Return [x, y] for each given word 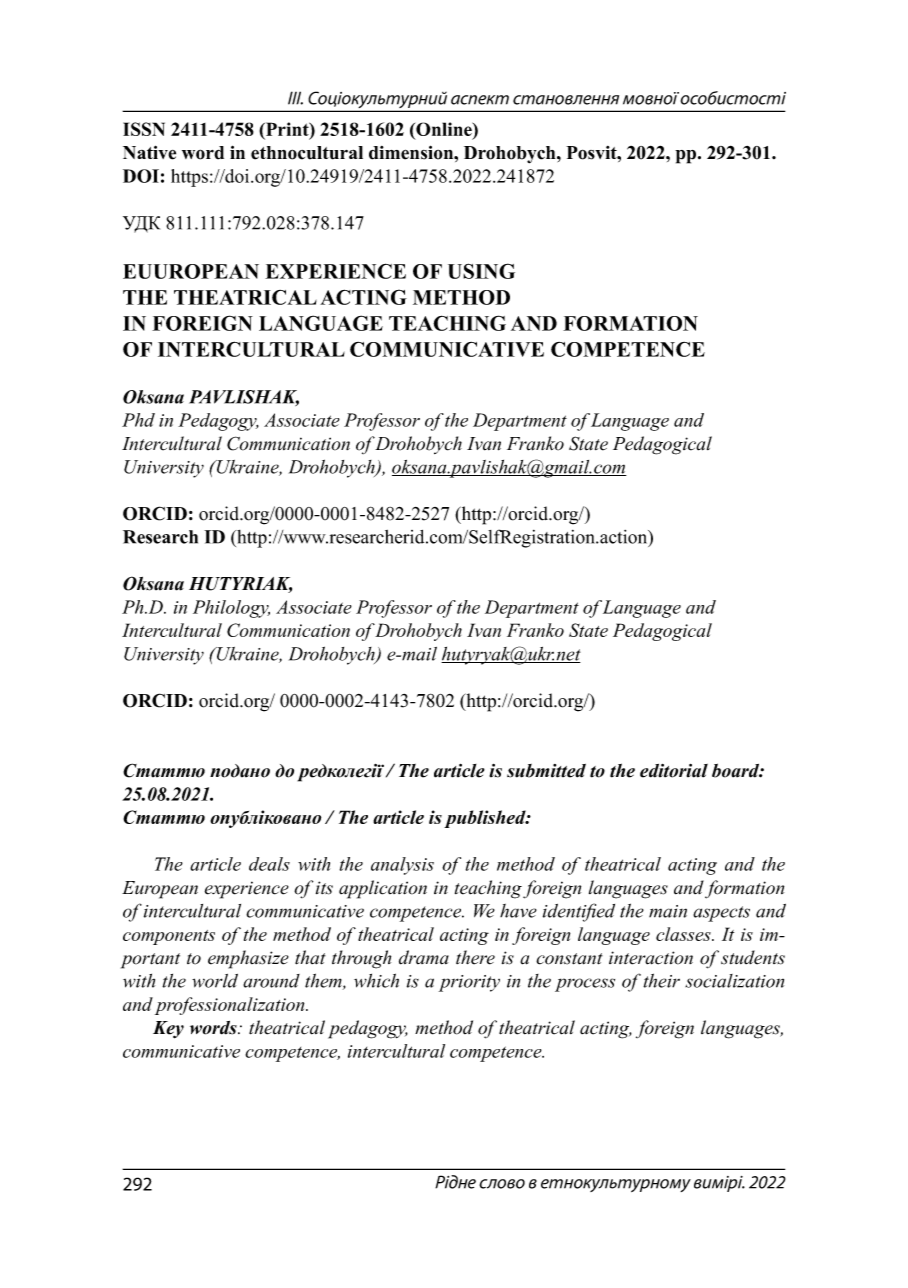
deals [269, 864]
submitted [546, 771]
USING [481, 271]
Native [149, 152]
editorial [674, 771]
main [668, 911]
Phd [138, 420]
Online [444, 130]
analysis [402, 866]
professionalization [231, 1006]
